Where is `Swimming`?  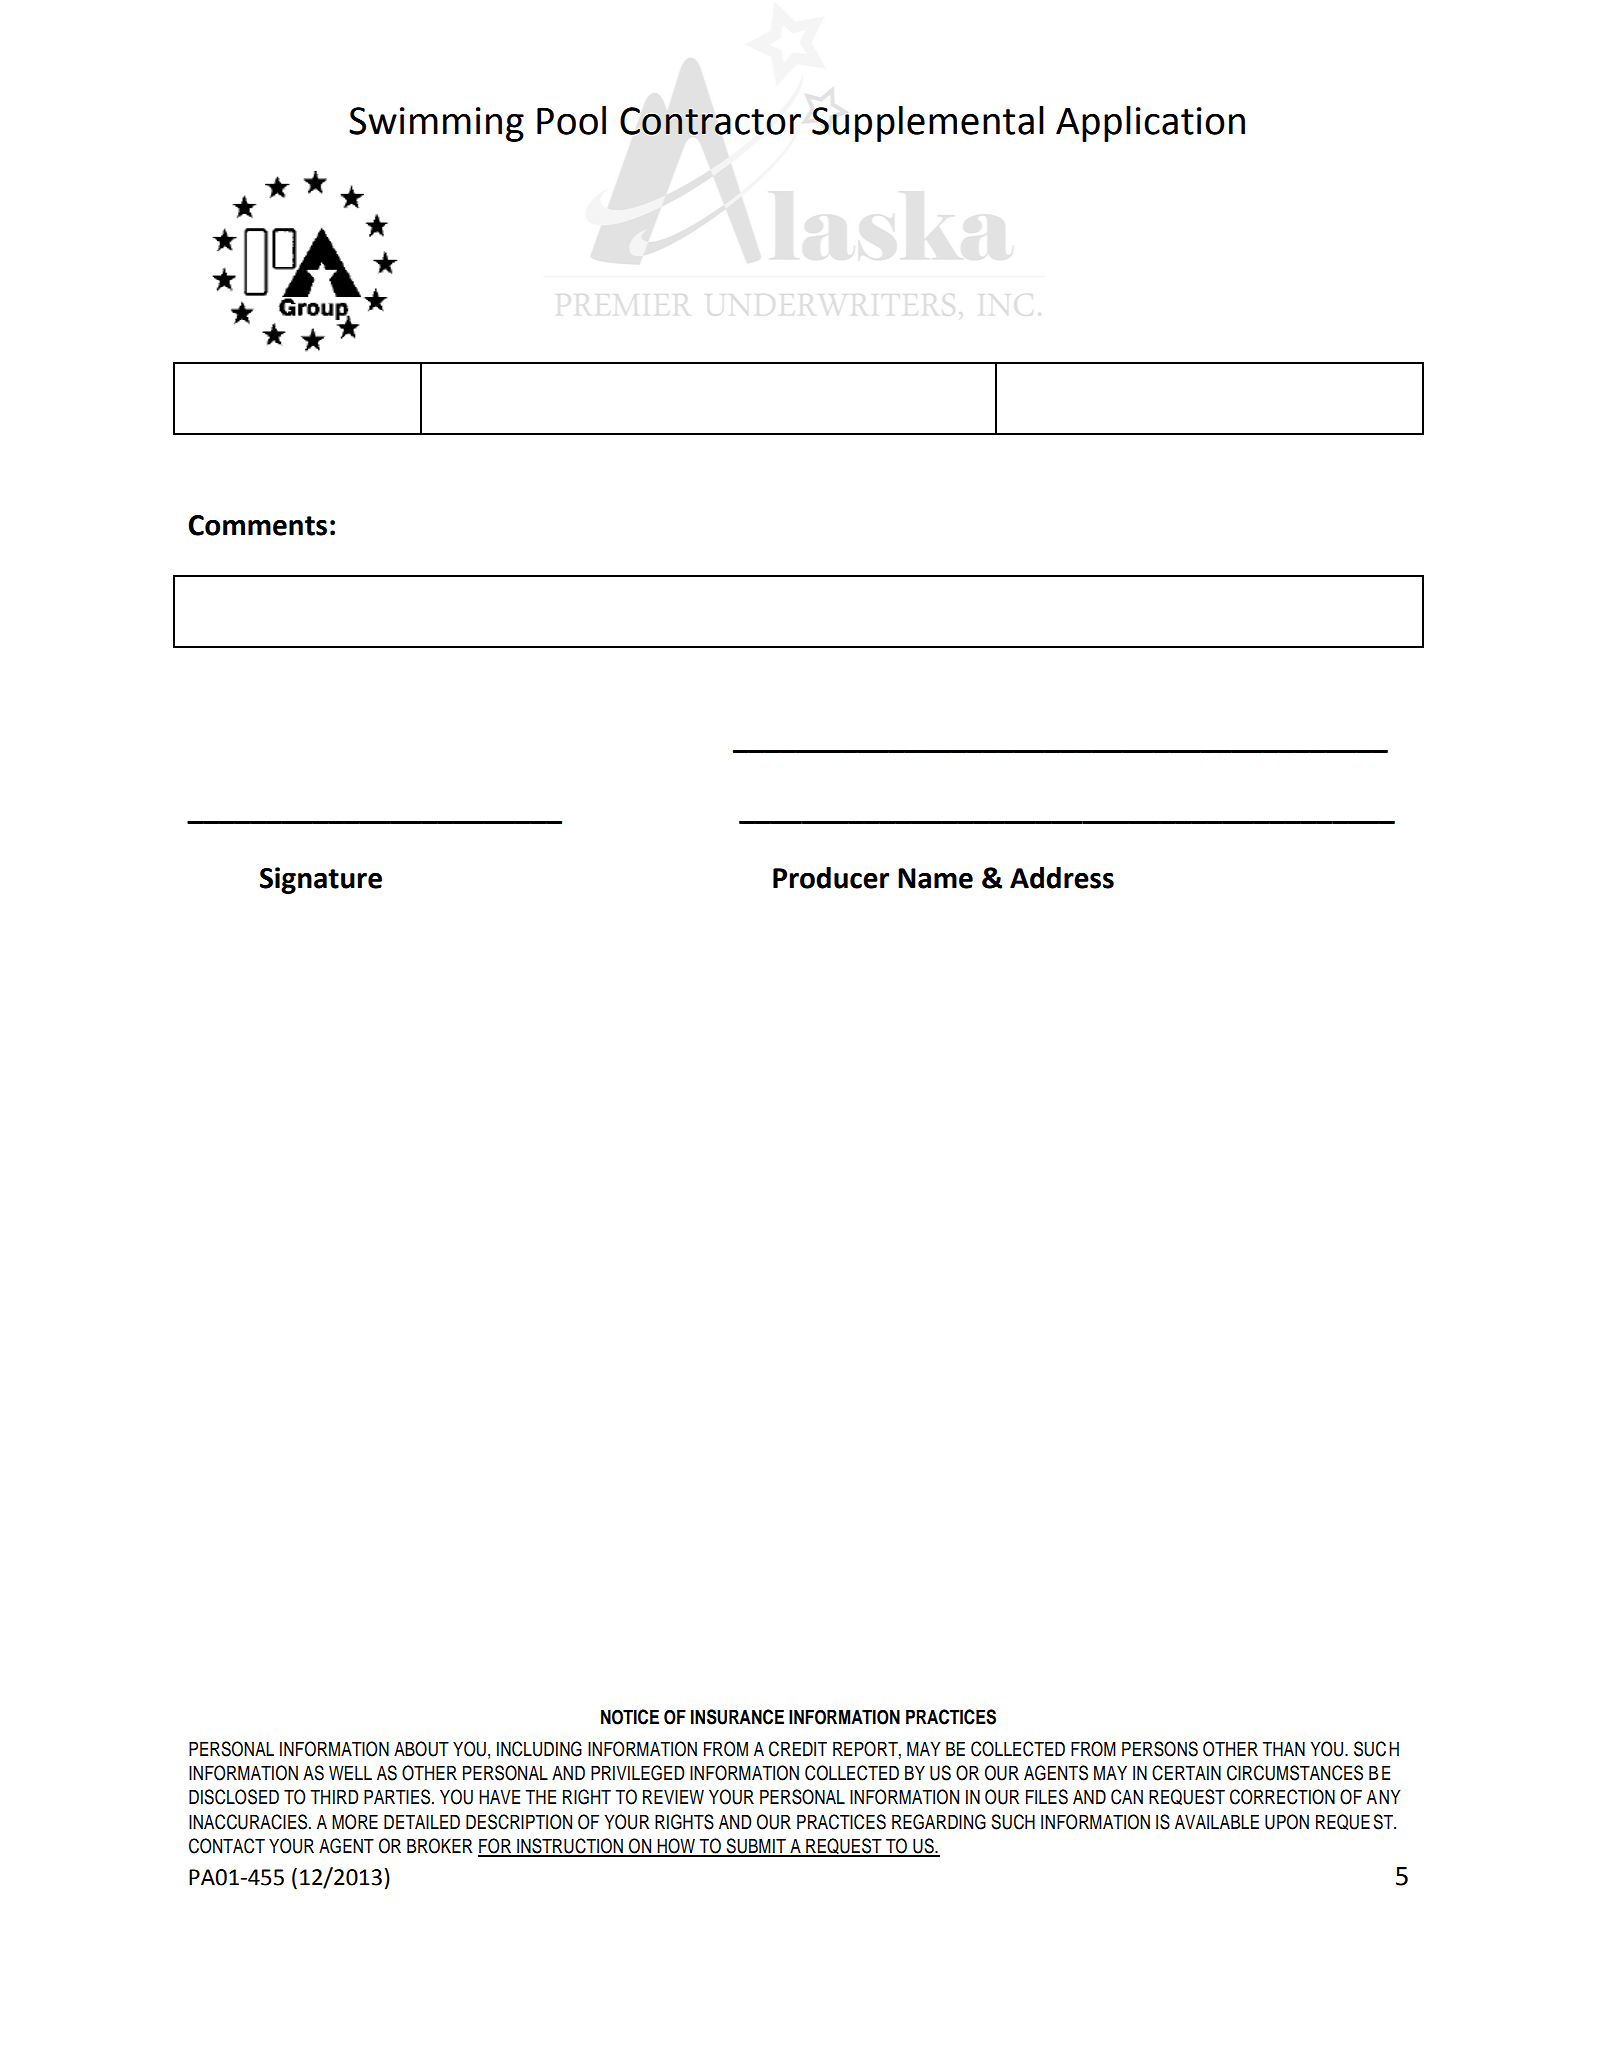 Swimming is located at coordinates (436, 124).
